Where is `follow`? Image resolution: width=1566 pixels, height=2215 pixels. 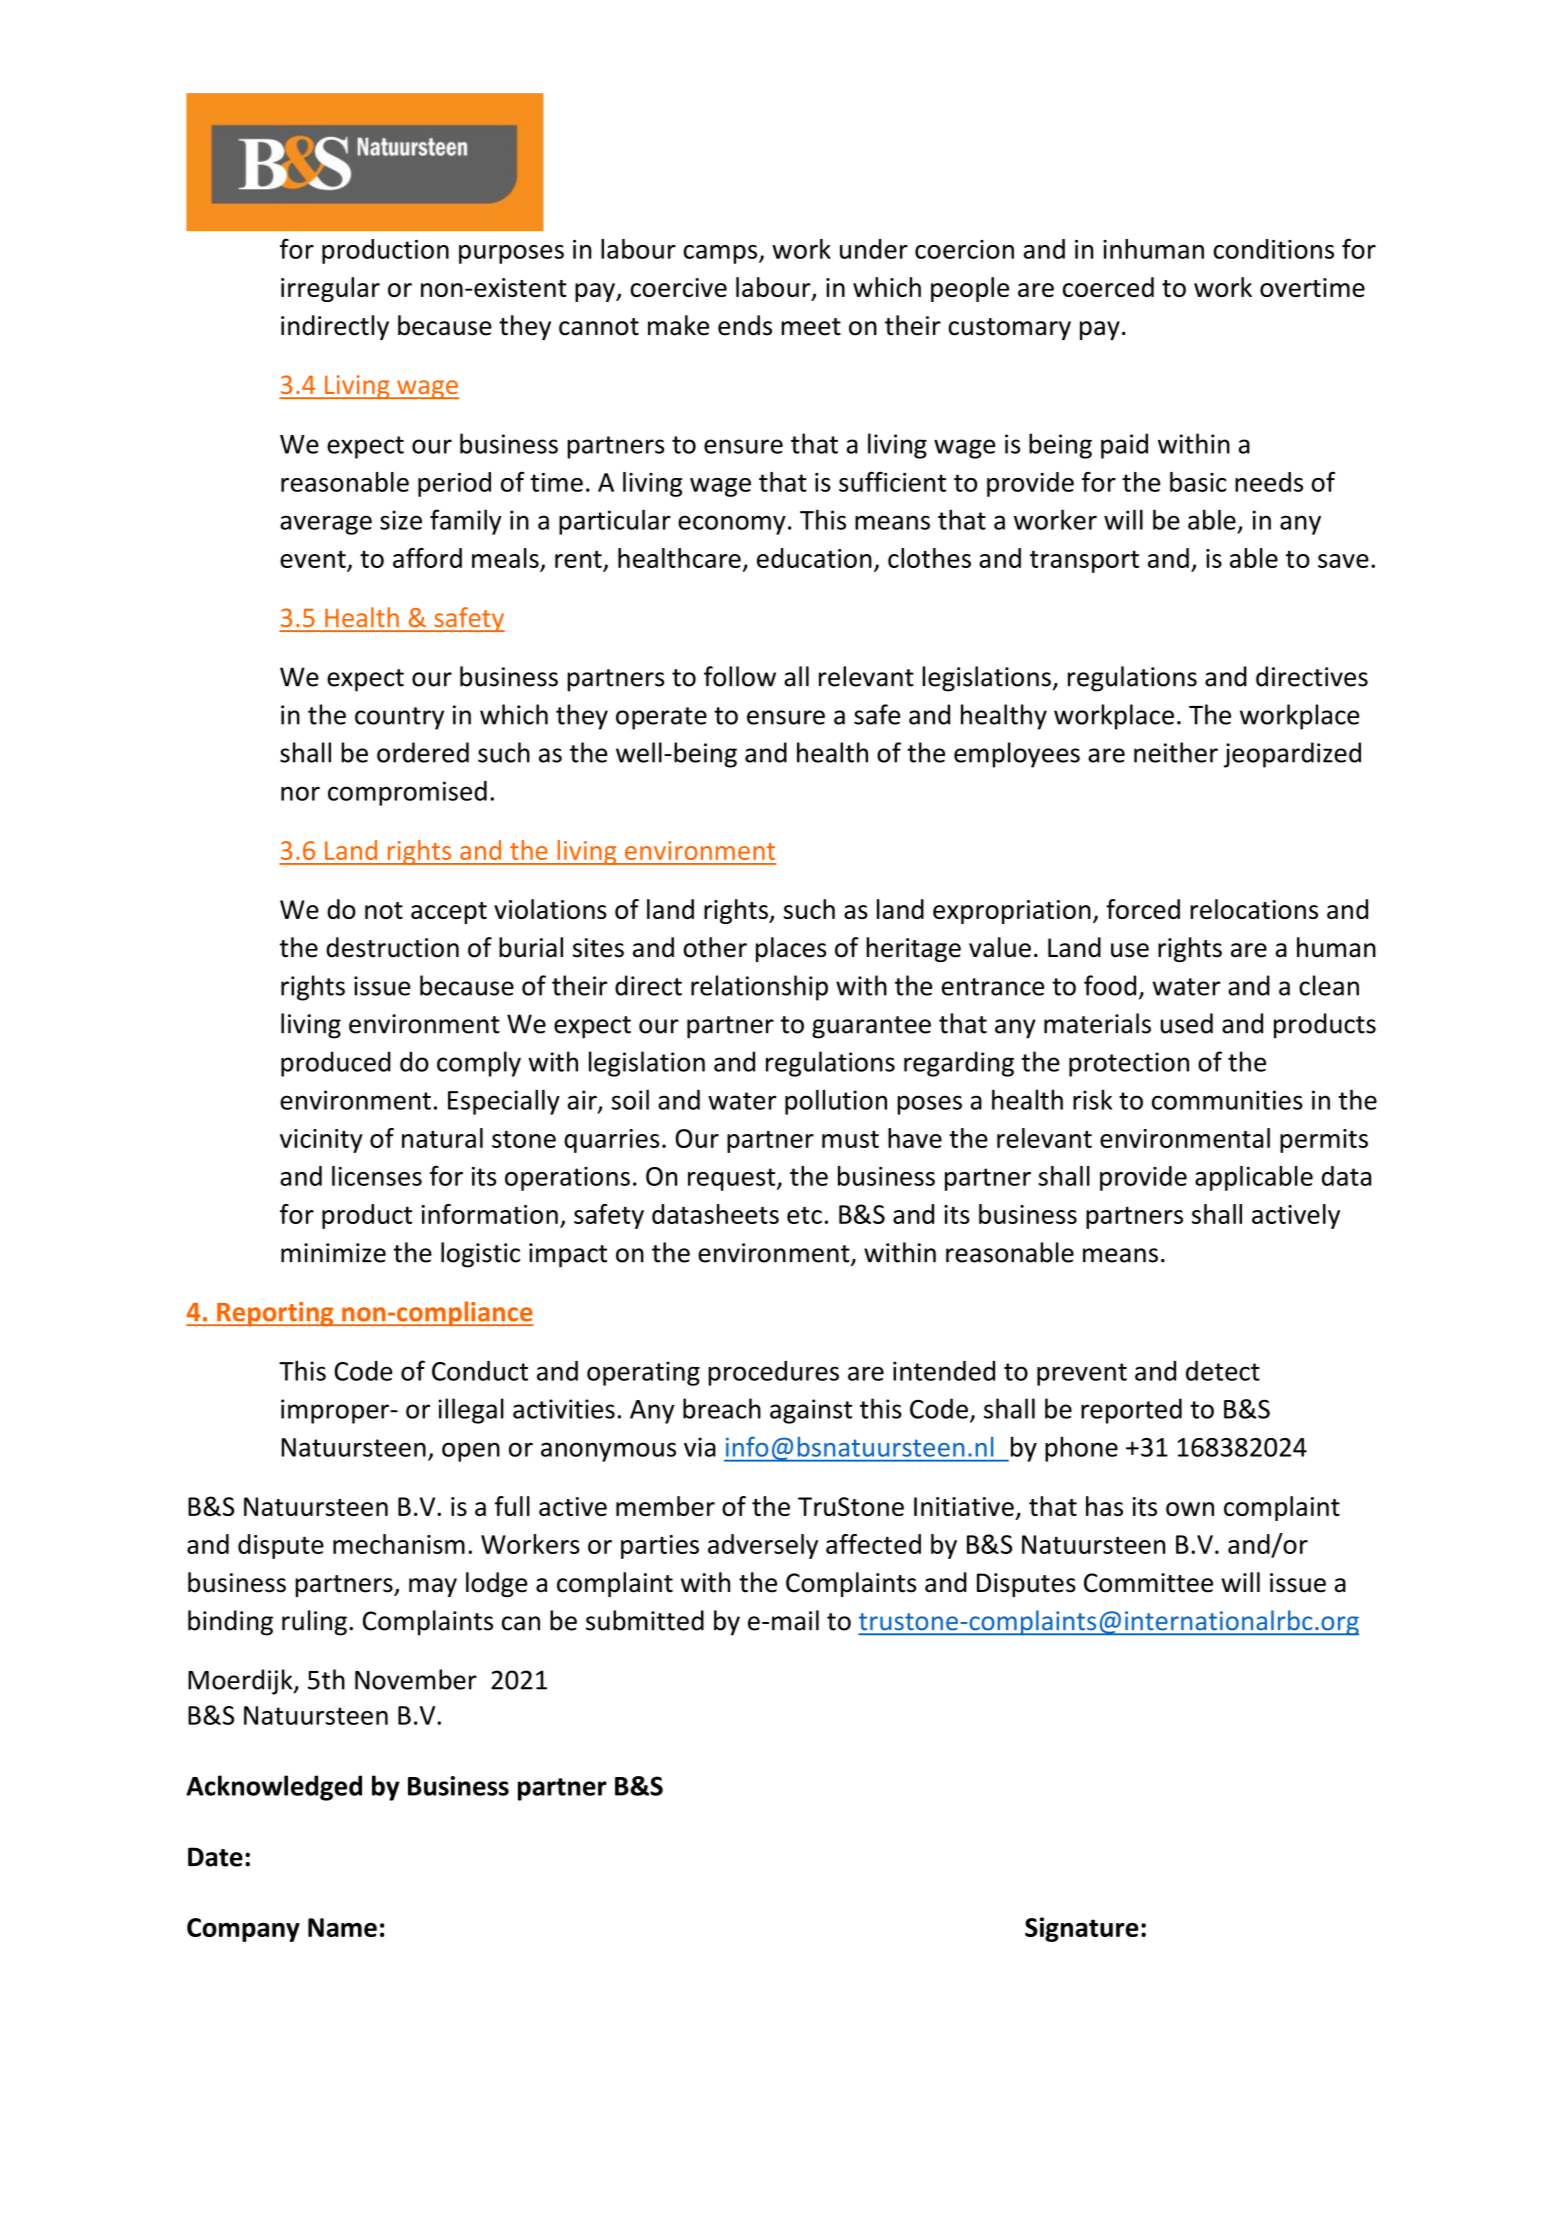
follow is located at coordinates (740, 676).
